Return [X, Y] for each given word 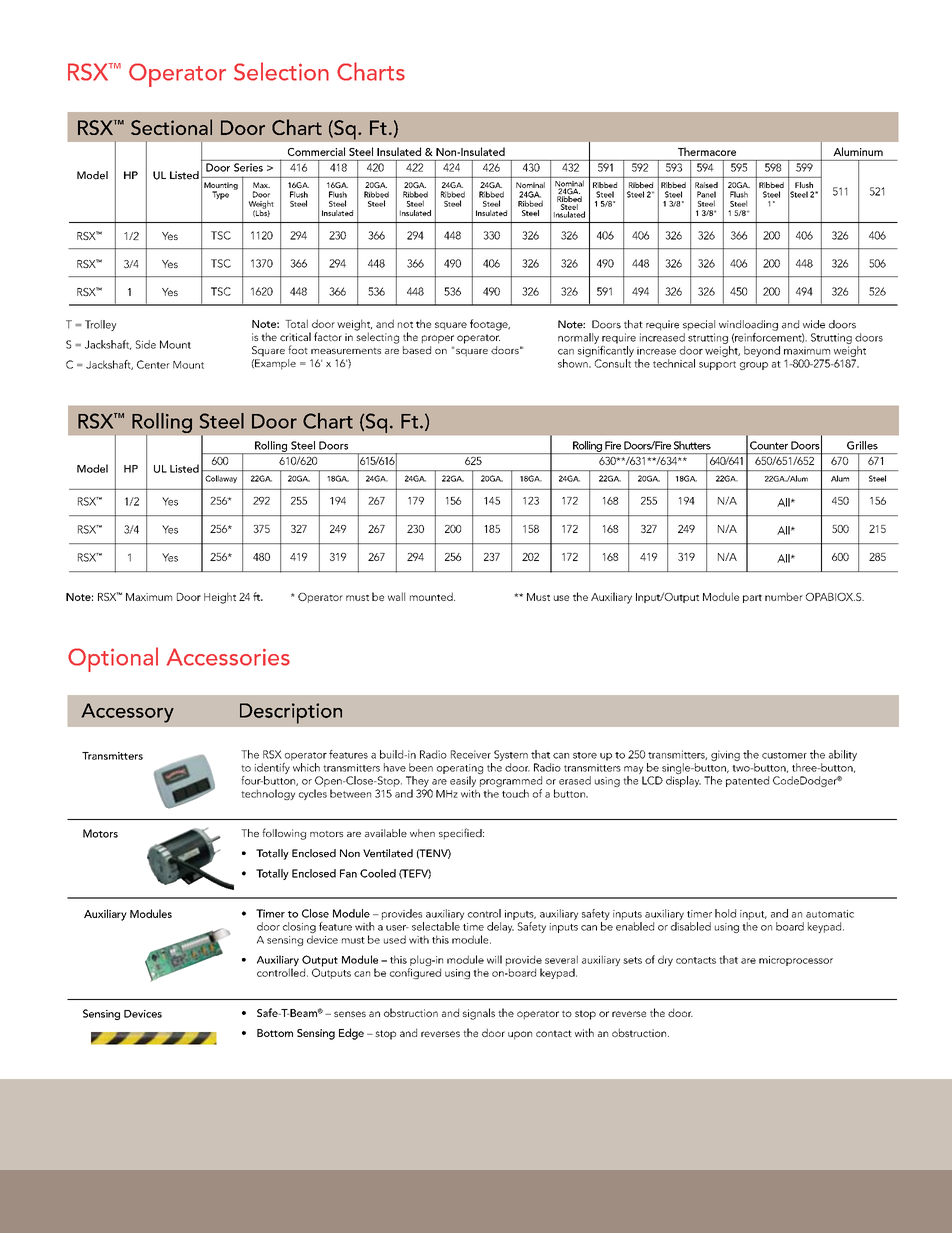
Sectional [171, 127]
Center [153, 364]
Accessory [127, 713]
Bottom [275, 1033]
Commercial [316, 151]
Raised [706, 185]
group [754, 366]
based [417, 348]
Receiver [471, 754]
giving [725, 755]
